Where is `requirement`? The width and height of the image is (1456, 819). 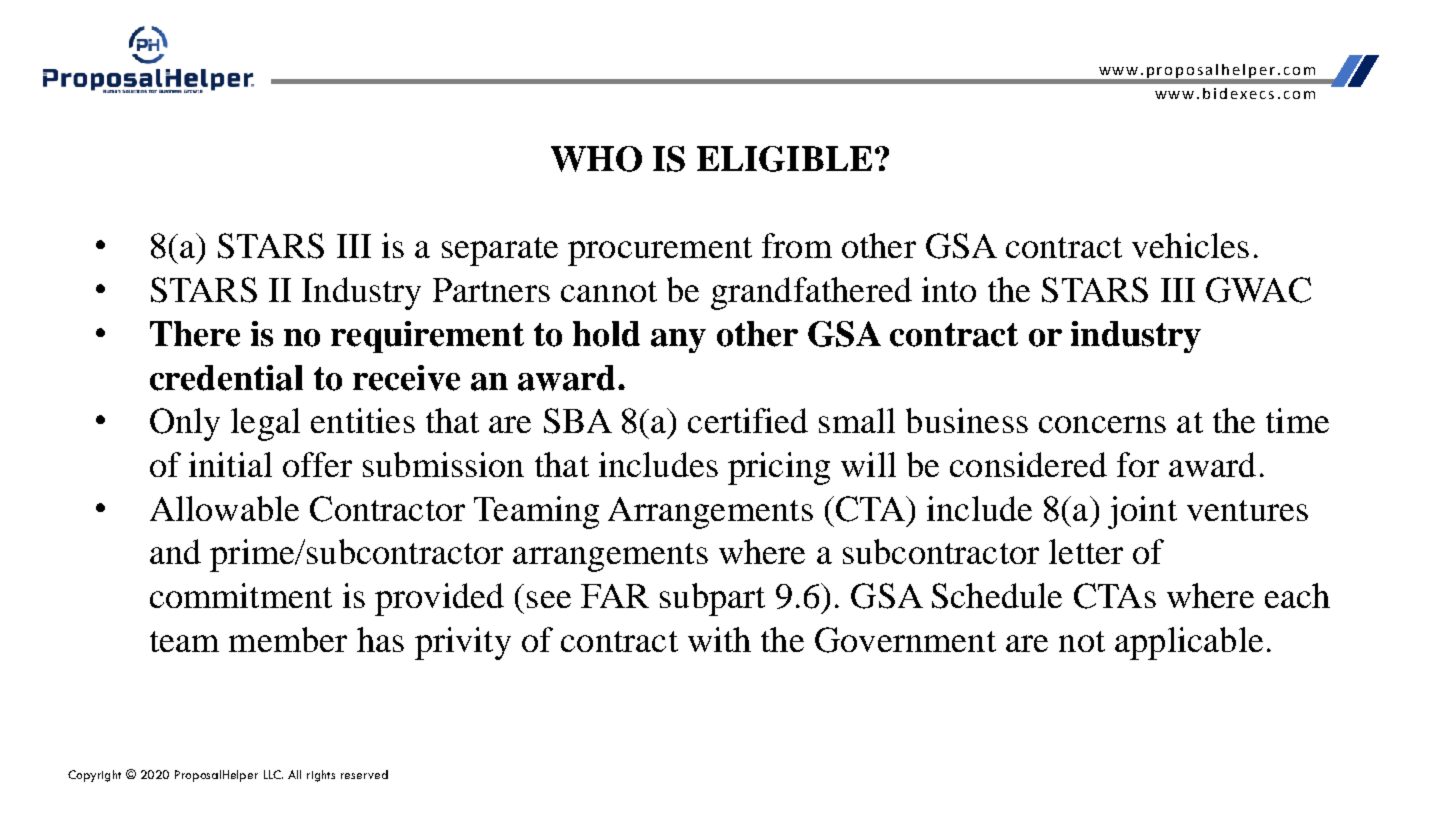 requirement is located at coordinates (427, 337).
